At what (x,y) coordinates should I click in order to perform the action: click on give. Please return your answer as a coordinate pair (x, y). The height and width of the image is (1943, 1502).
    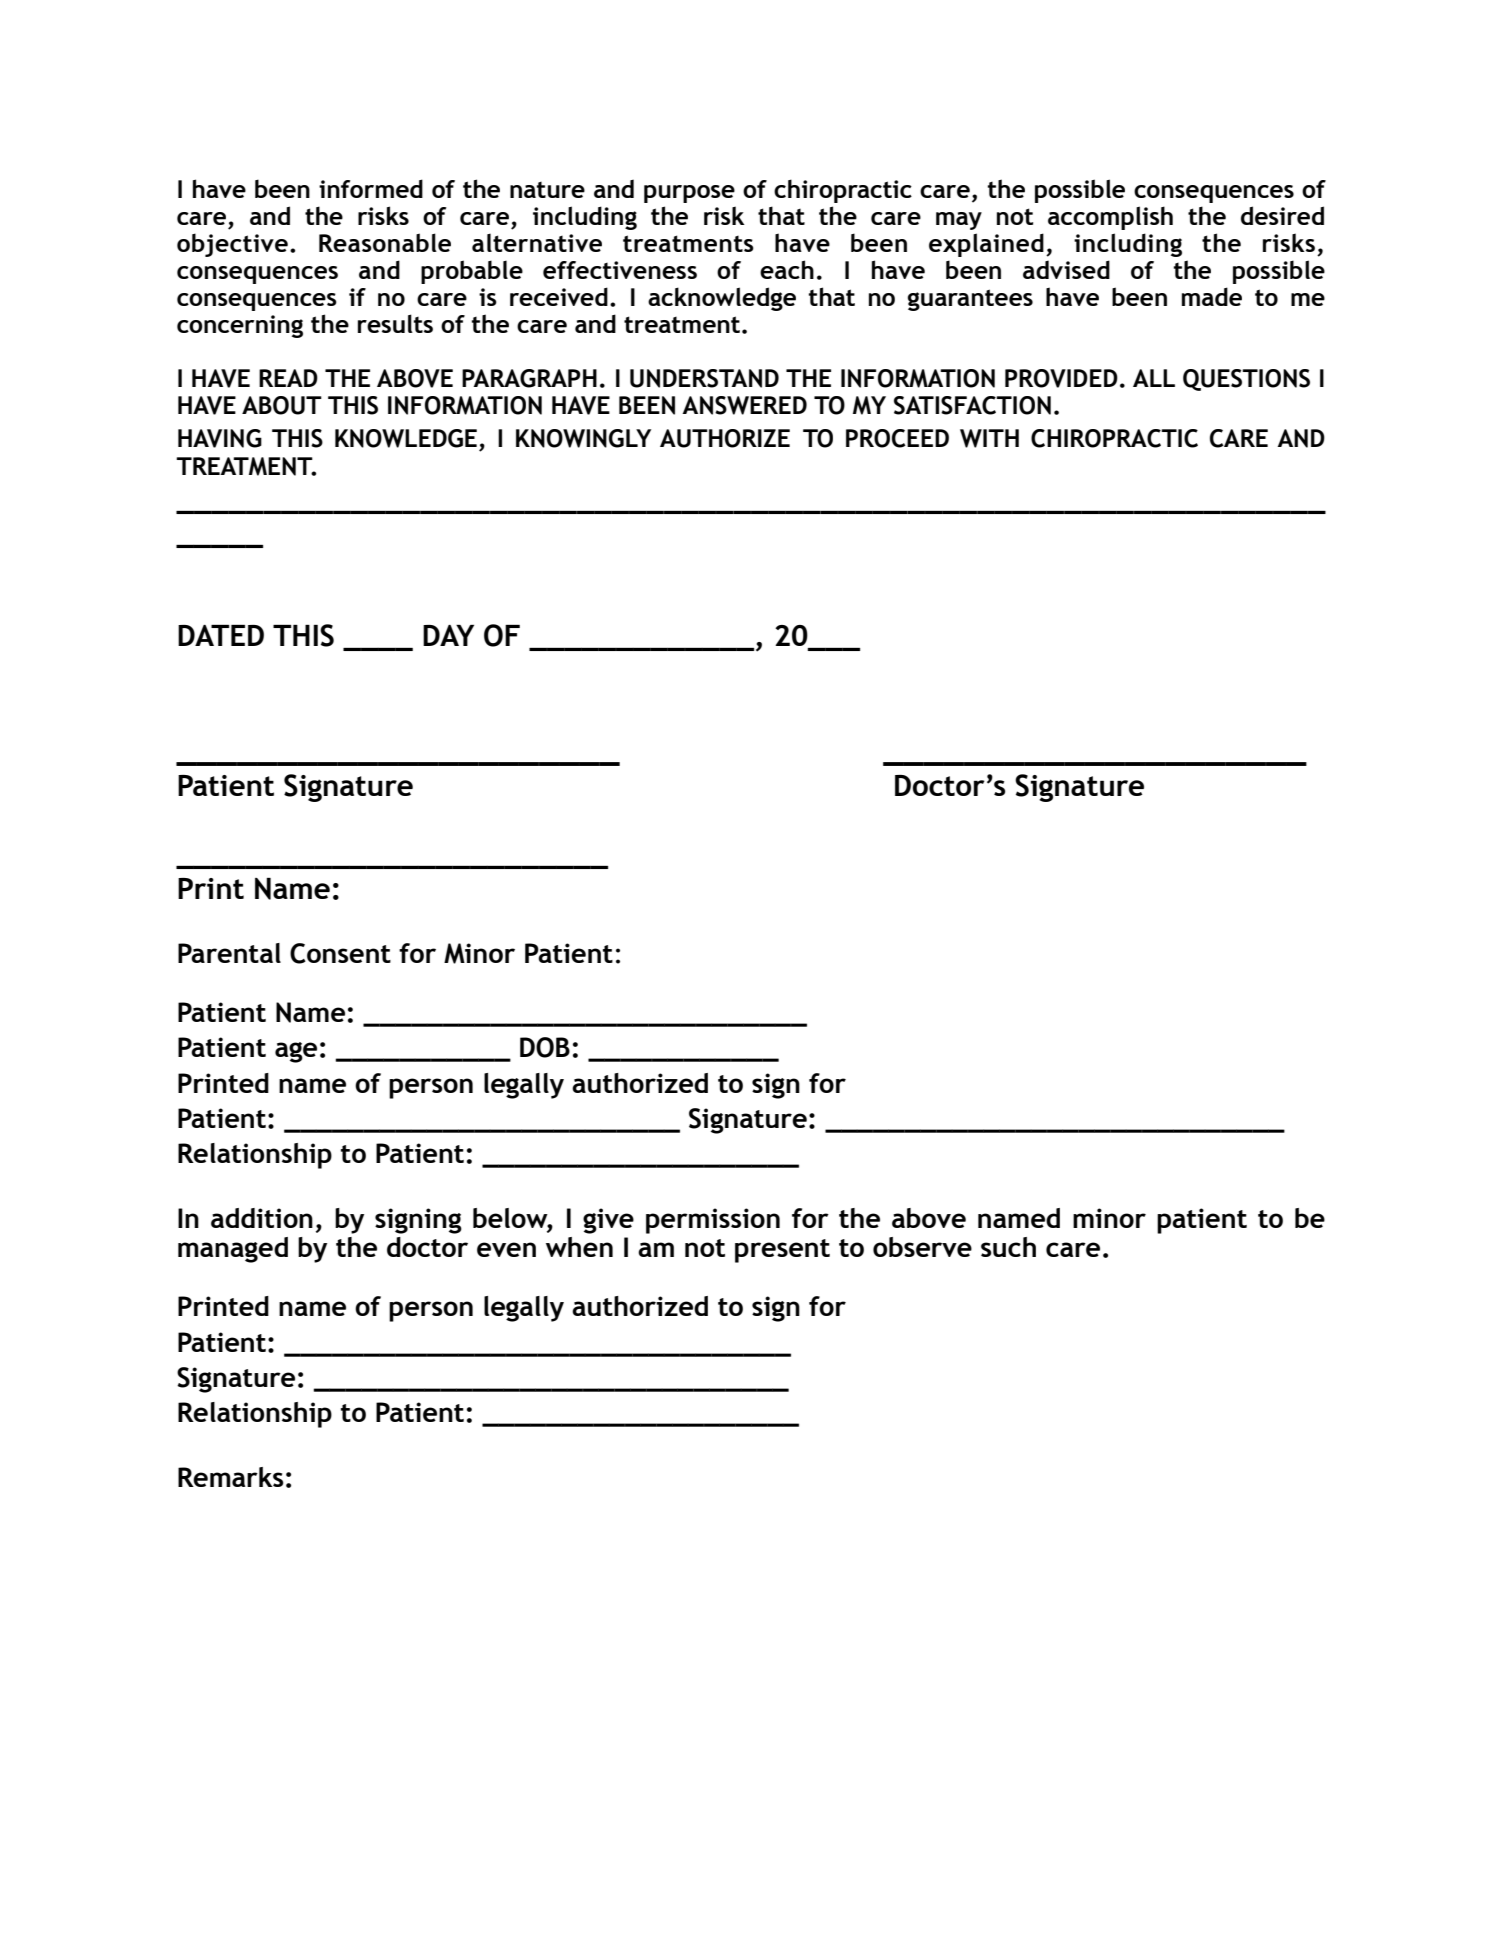
    Looking at the image, I should click on (608, 1221).
